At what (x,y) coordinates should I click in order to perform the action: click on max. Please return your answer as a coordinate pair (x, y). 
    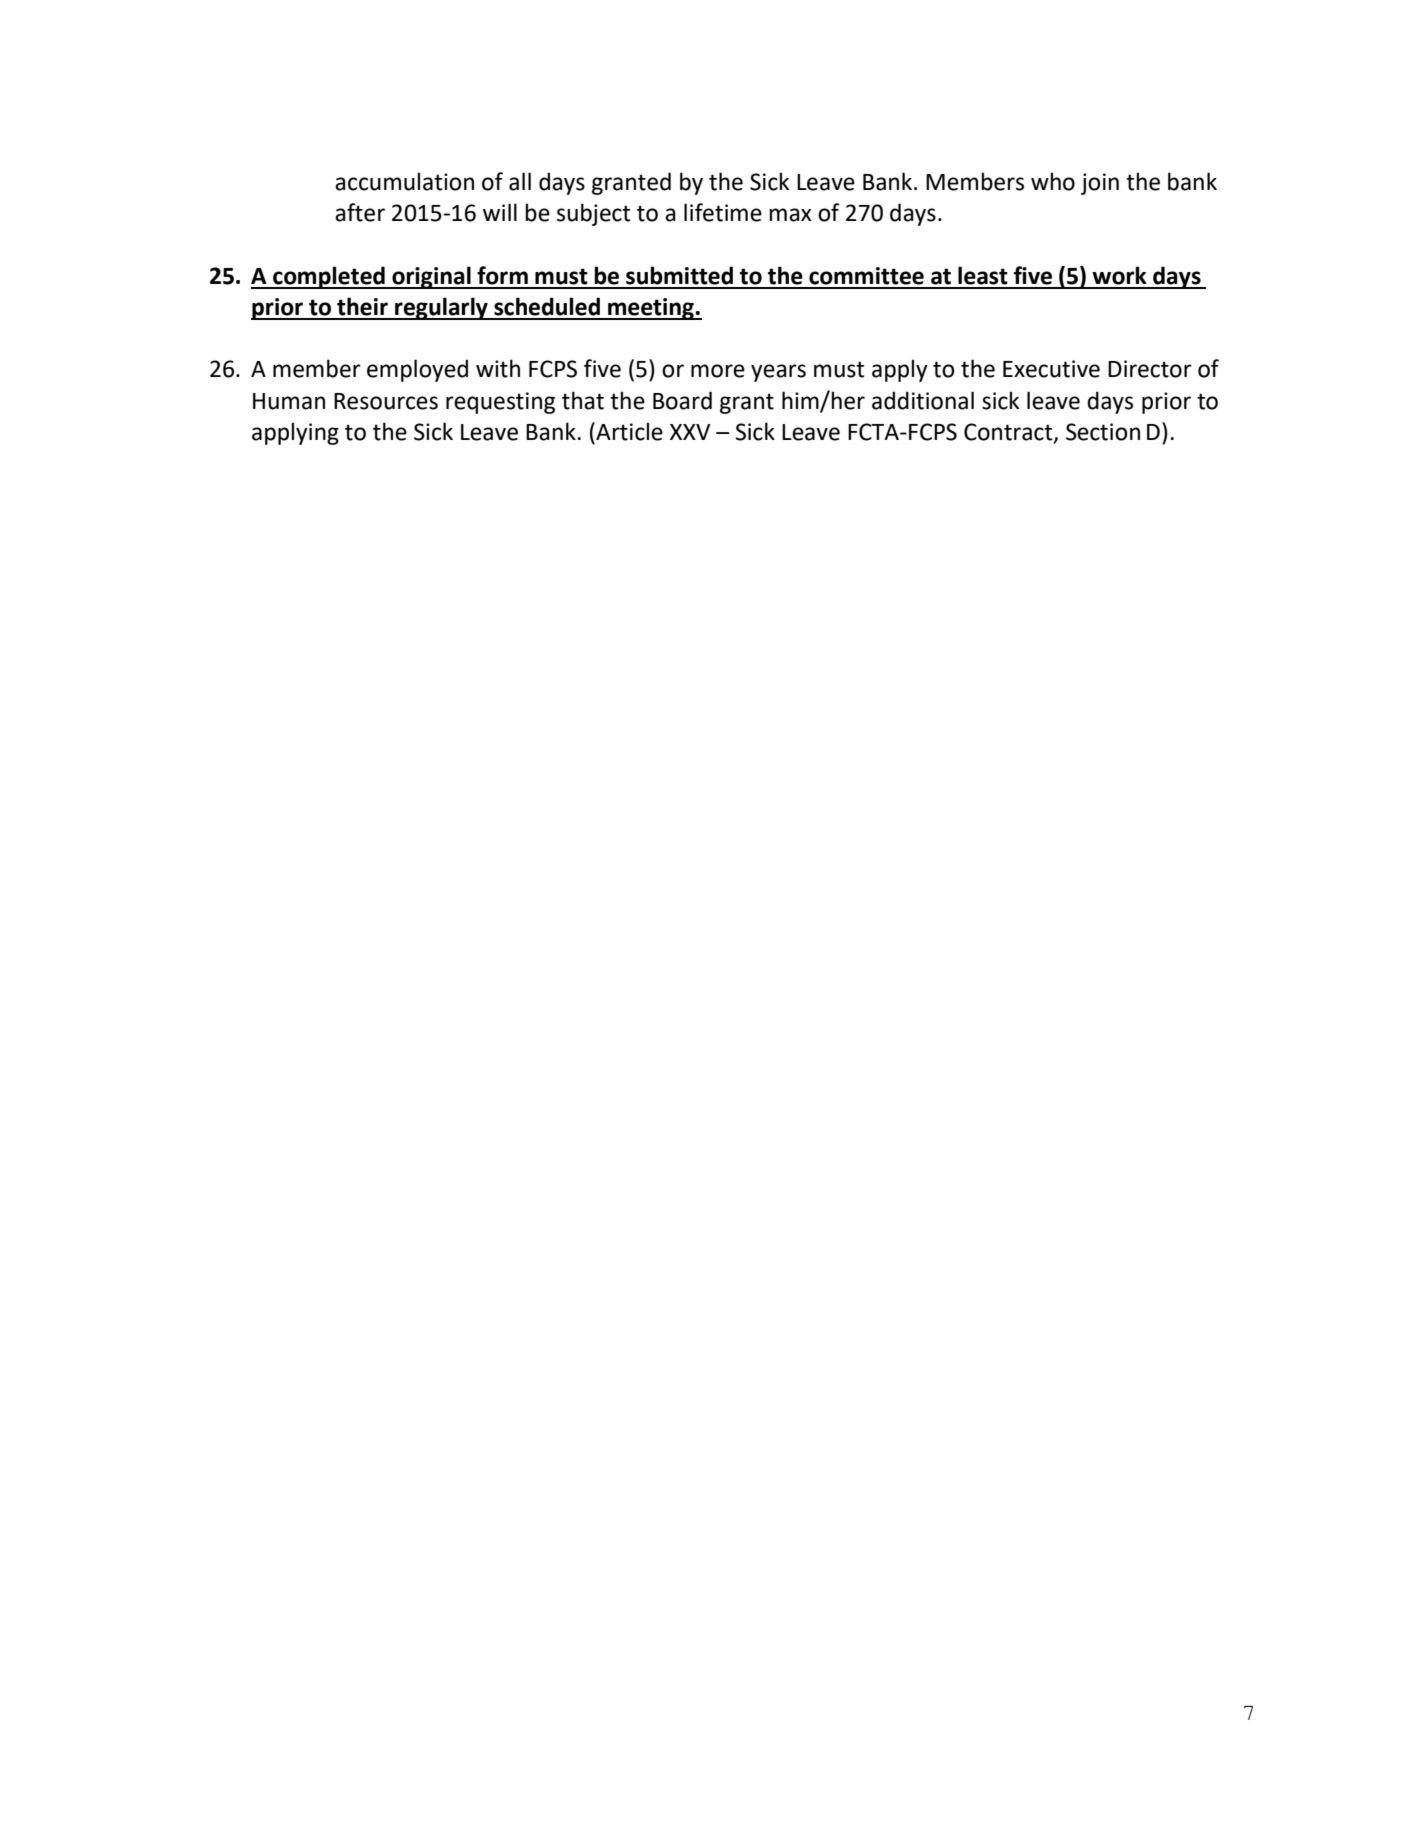
    Looking at the image, I should click on (790, 215).
